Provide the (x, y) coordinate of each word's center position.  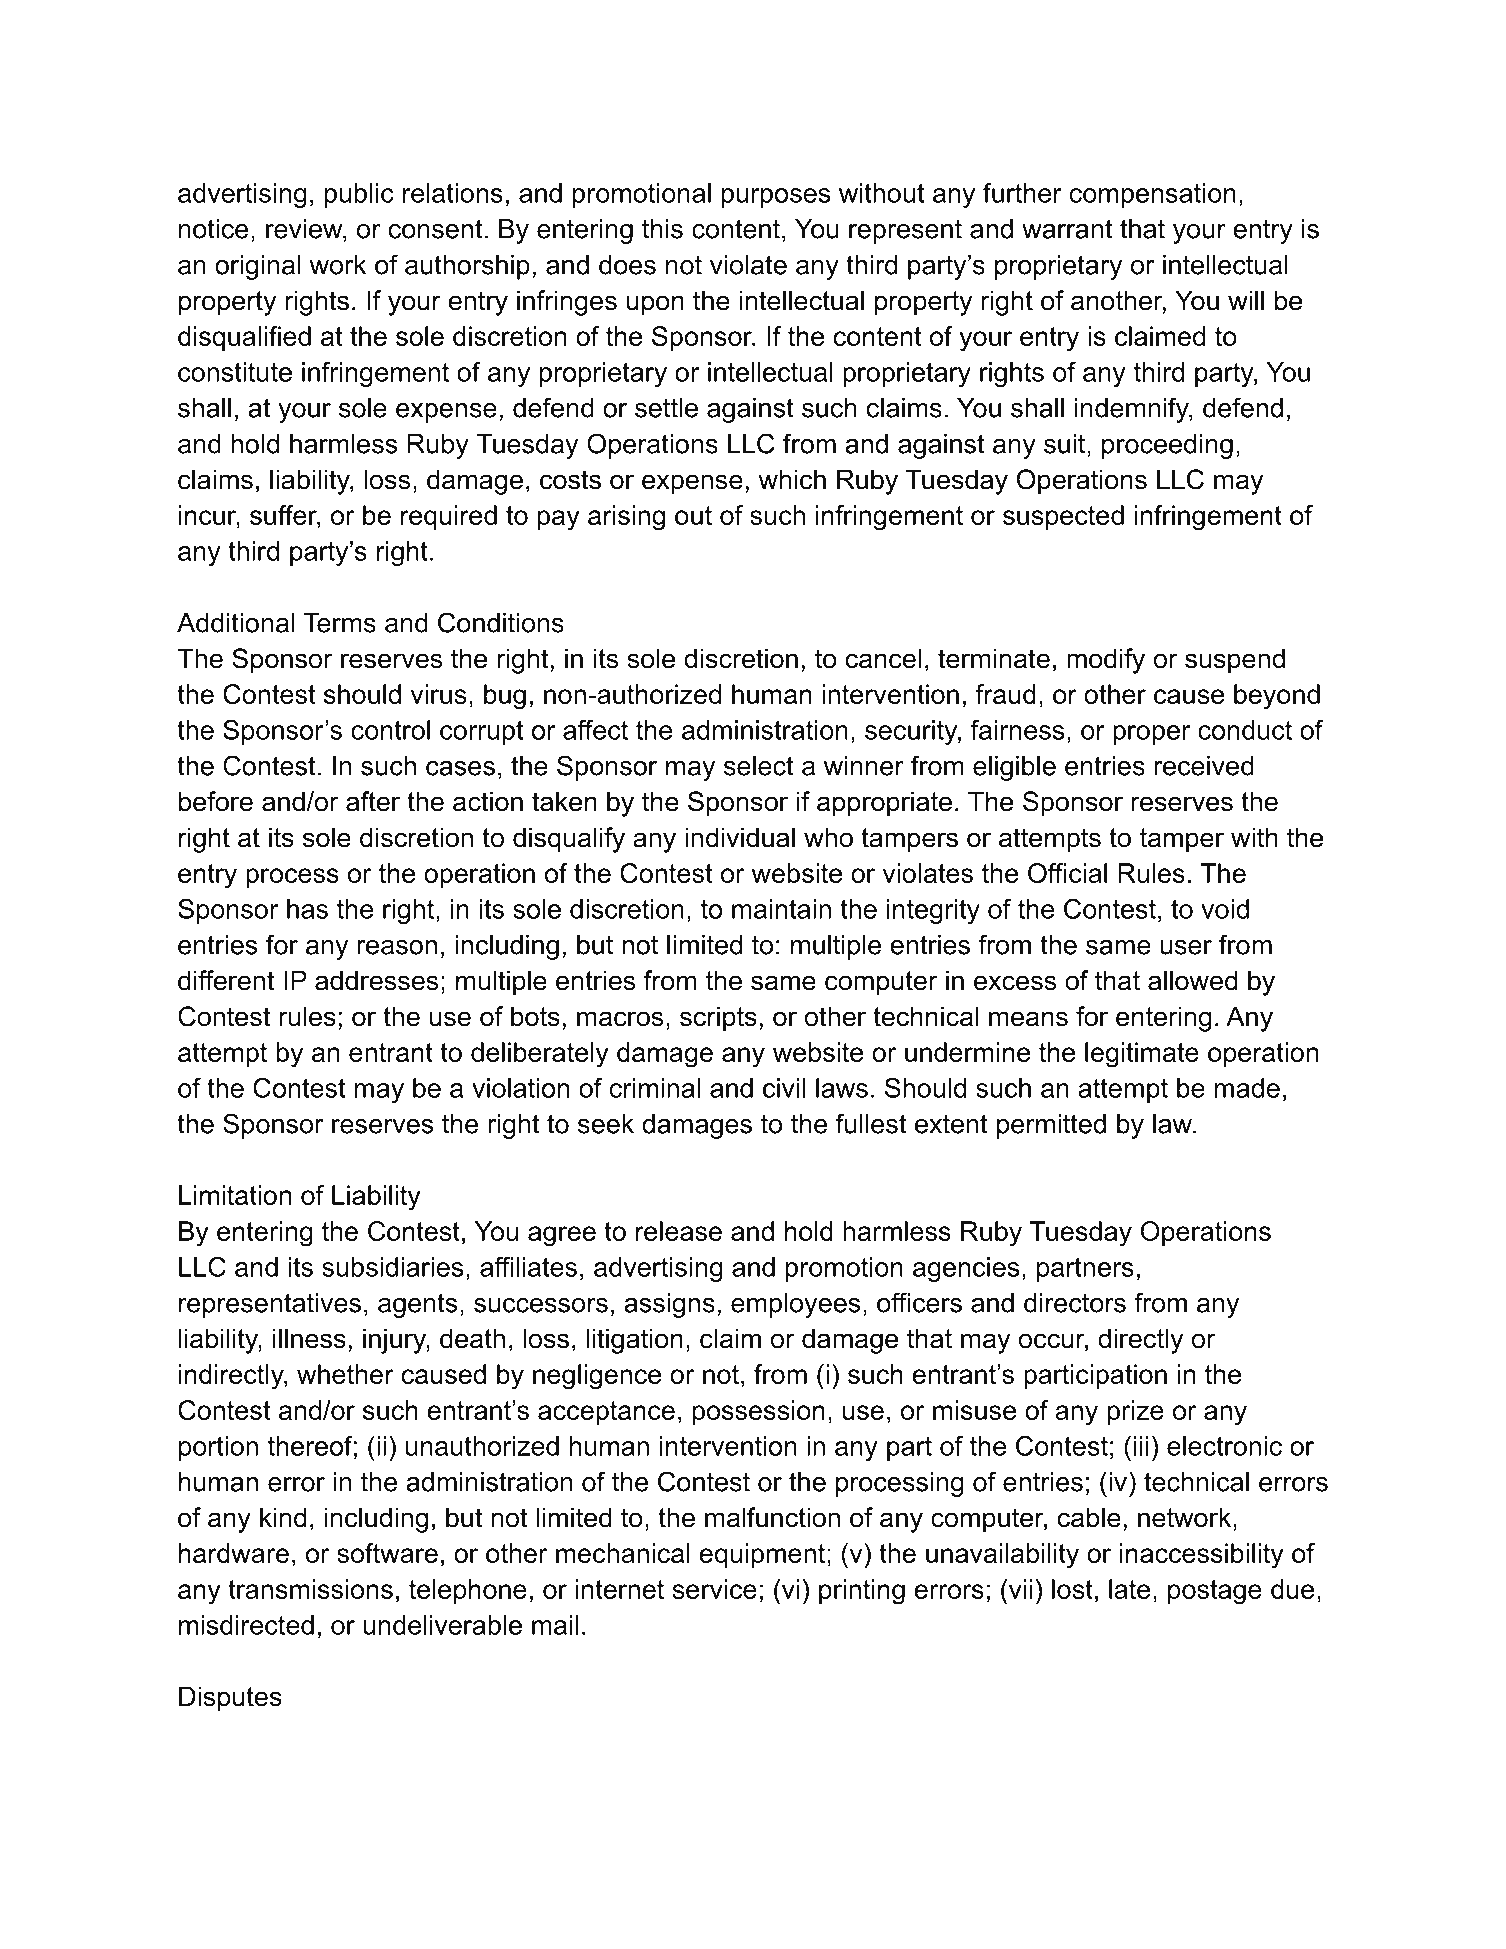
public (359, 195)
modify (1106, 661)
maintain (781, 909)
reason (397, 947)
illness (309, 1338)
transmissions (310, 1589)
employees (795, 1305)
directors (1075, 1303)
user (1186, 947)
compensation (1153, 195)
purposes (776, 198)
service (715, 1589)
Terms (339, 623)
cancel (883, 658)
